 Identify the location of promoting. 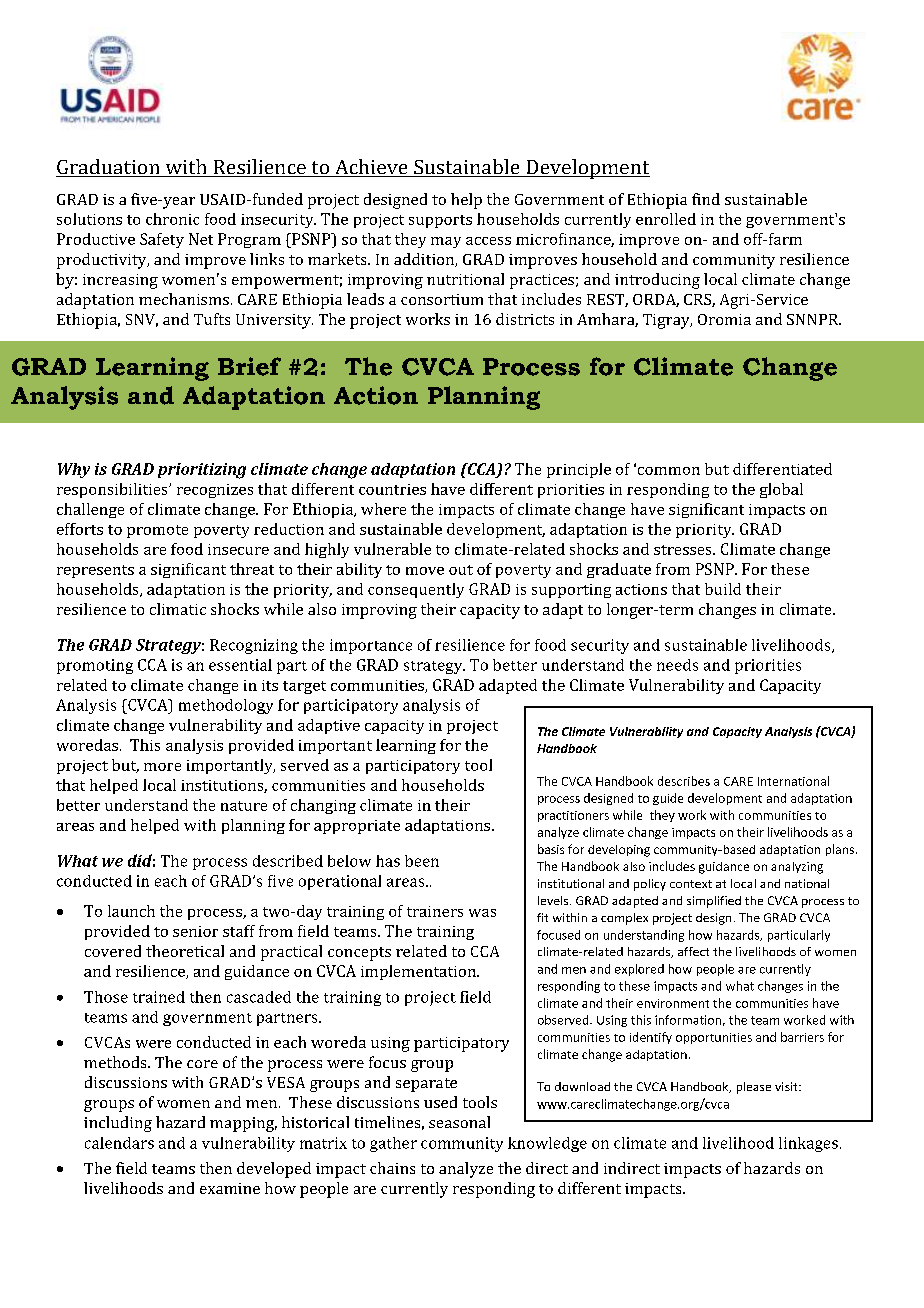
(95, 666).
